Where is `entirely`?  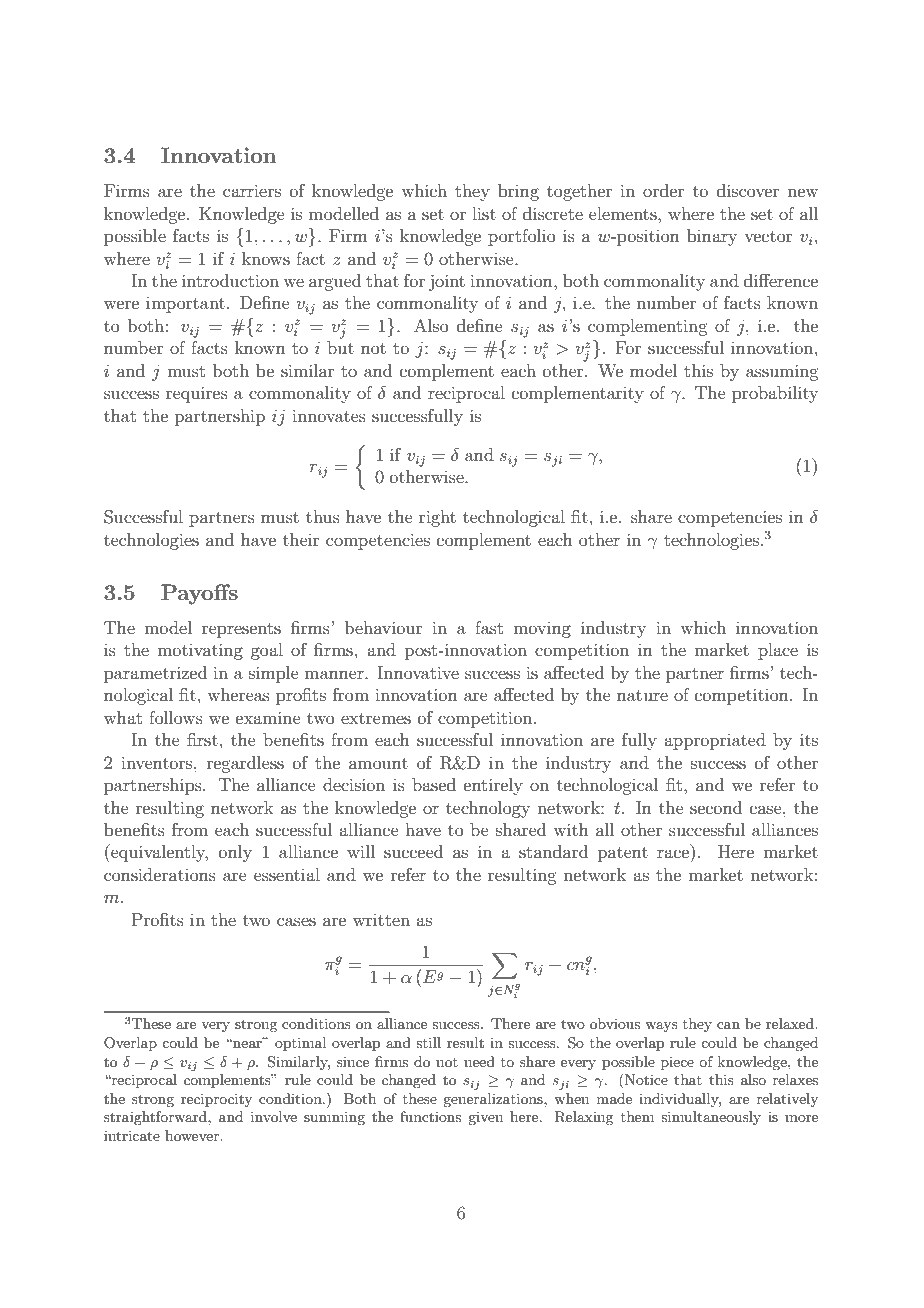 entirely is located at coordinates (493, 786).
